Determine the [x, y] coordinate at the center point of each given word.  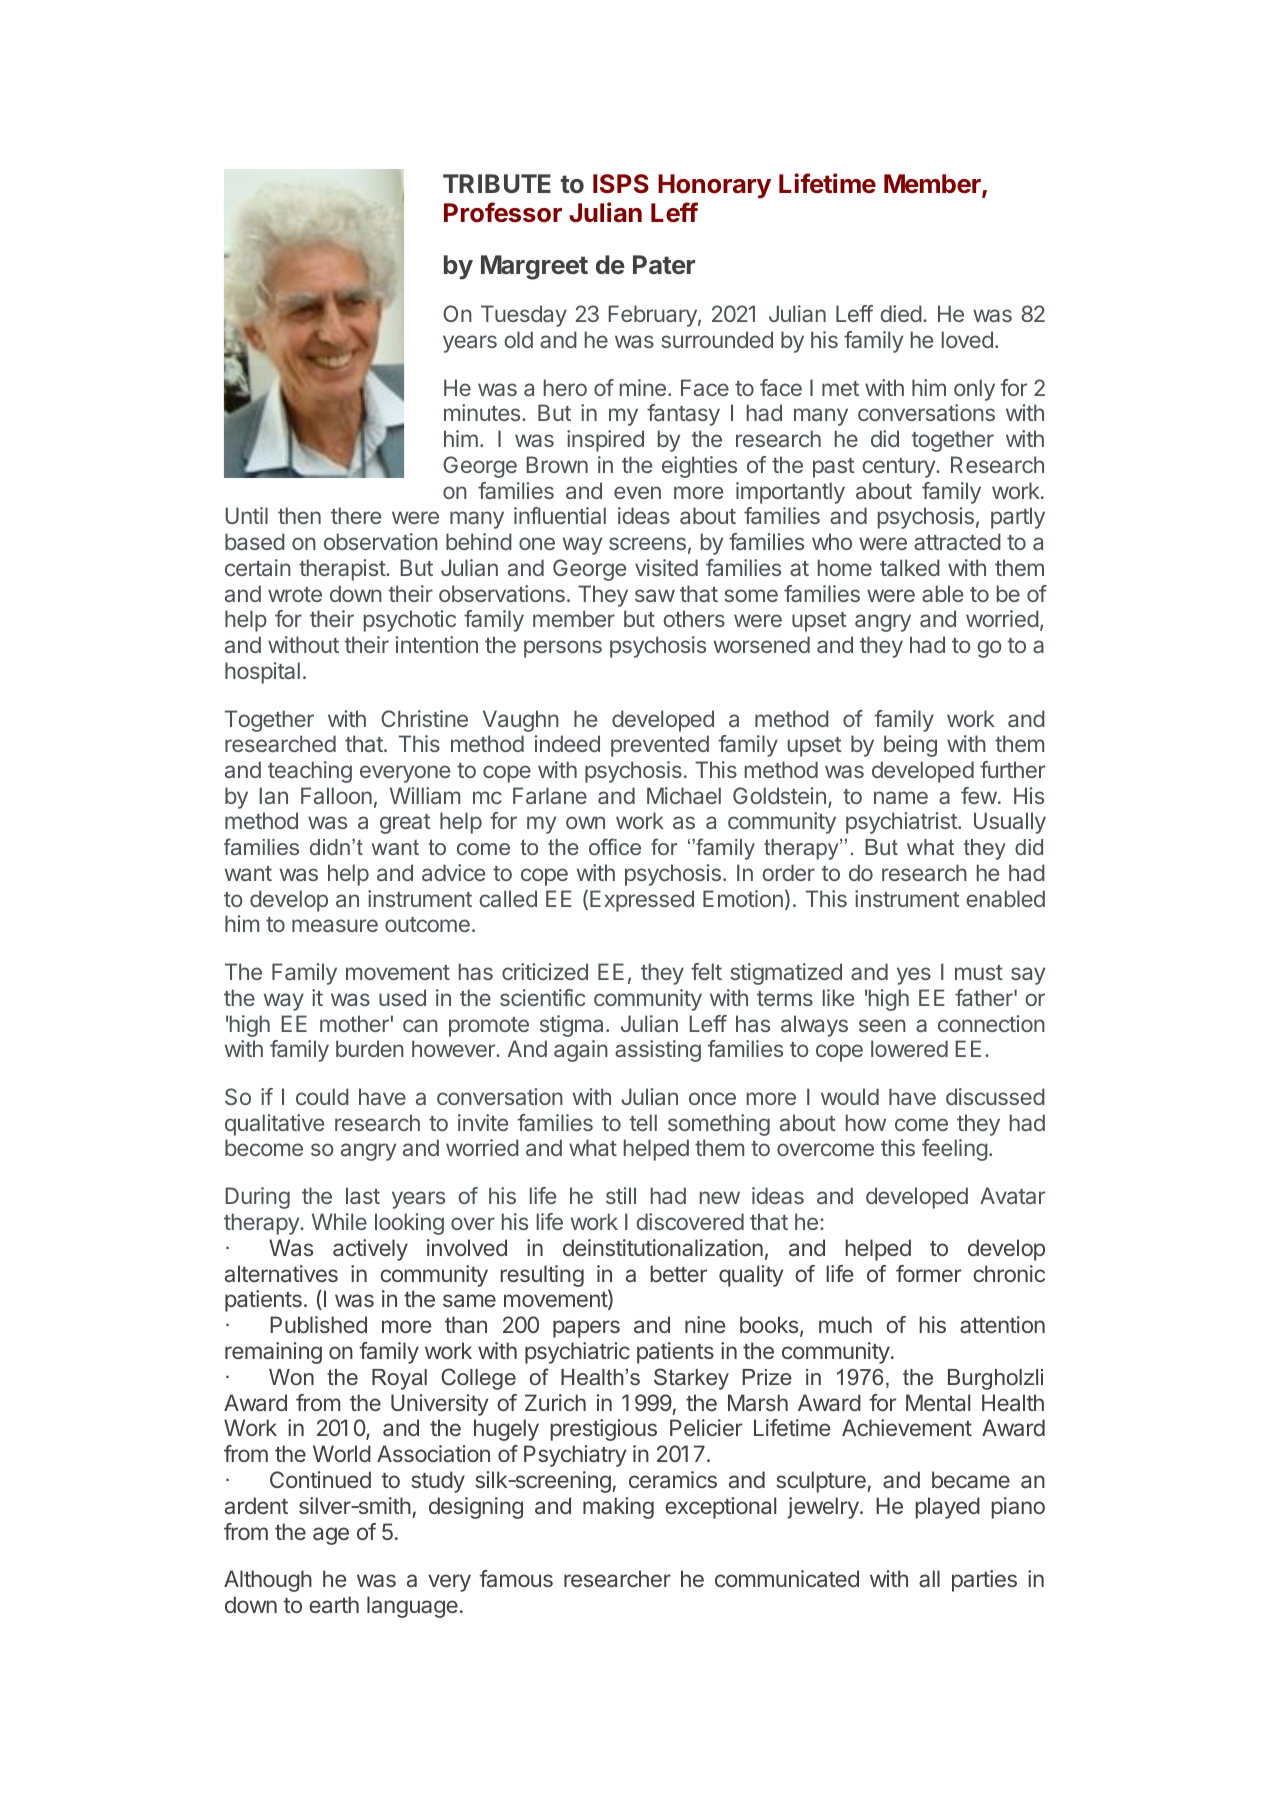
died [901, 313]
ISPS [621, 184]
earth [334, 1605]
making [618, 1508]
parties [984, 1581]
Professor [503, 212]
